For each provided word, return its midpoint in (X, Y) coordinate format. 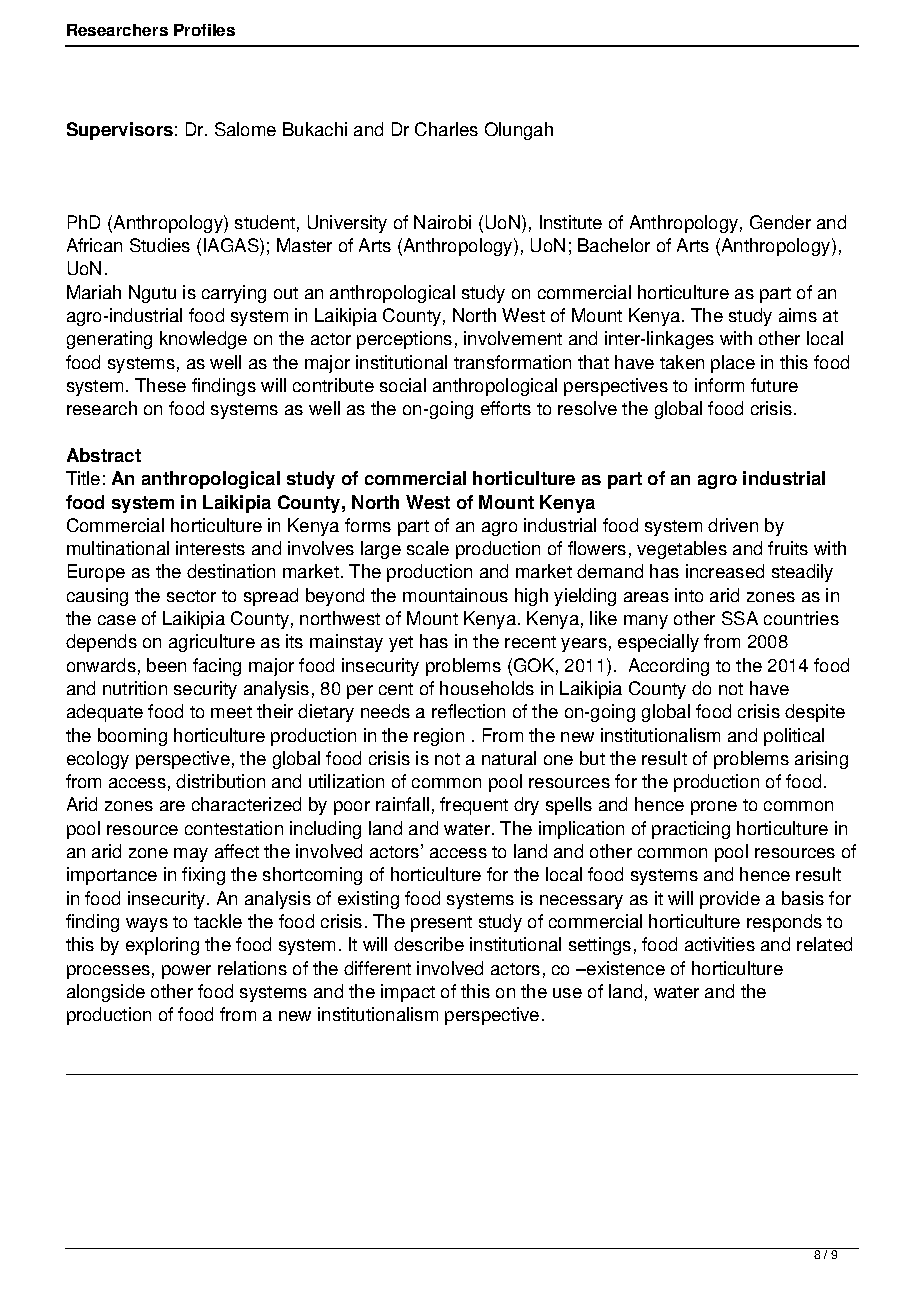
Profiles (204, 30)
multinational (118, 548)
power (186, 972)
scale (428, 548)
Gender (780, 222)
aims (798, 315)
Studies (160, 245)
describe (429, 944)
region (439, 737)
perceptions (404, 340)
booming (132, 737)
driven (733, 525)
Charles (446, 129)
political (794, 737)
